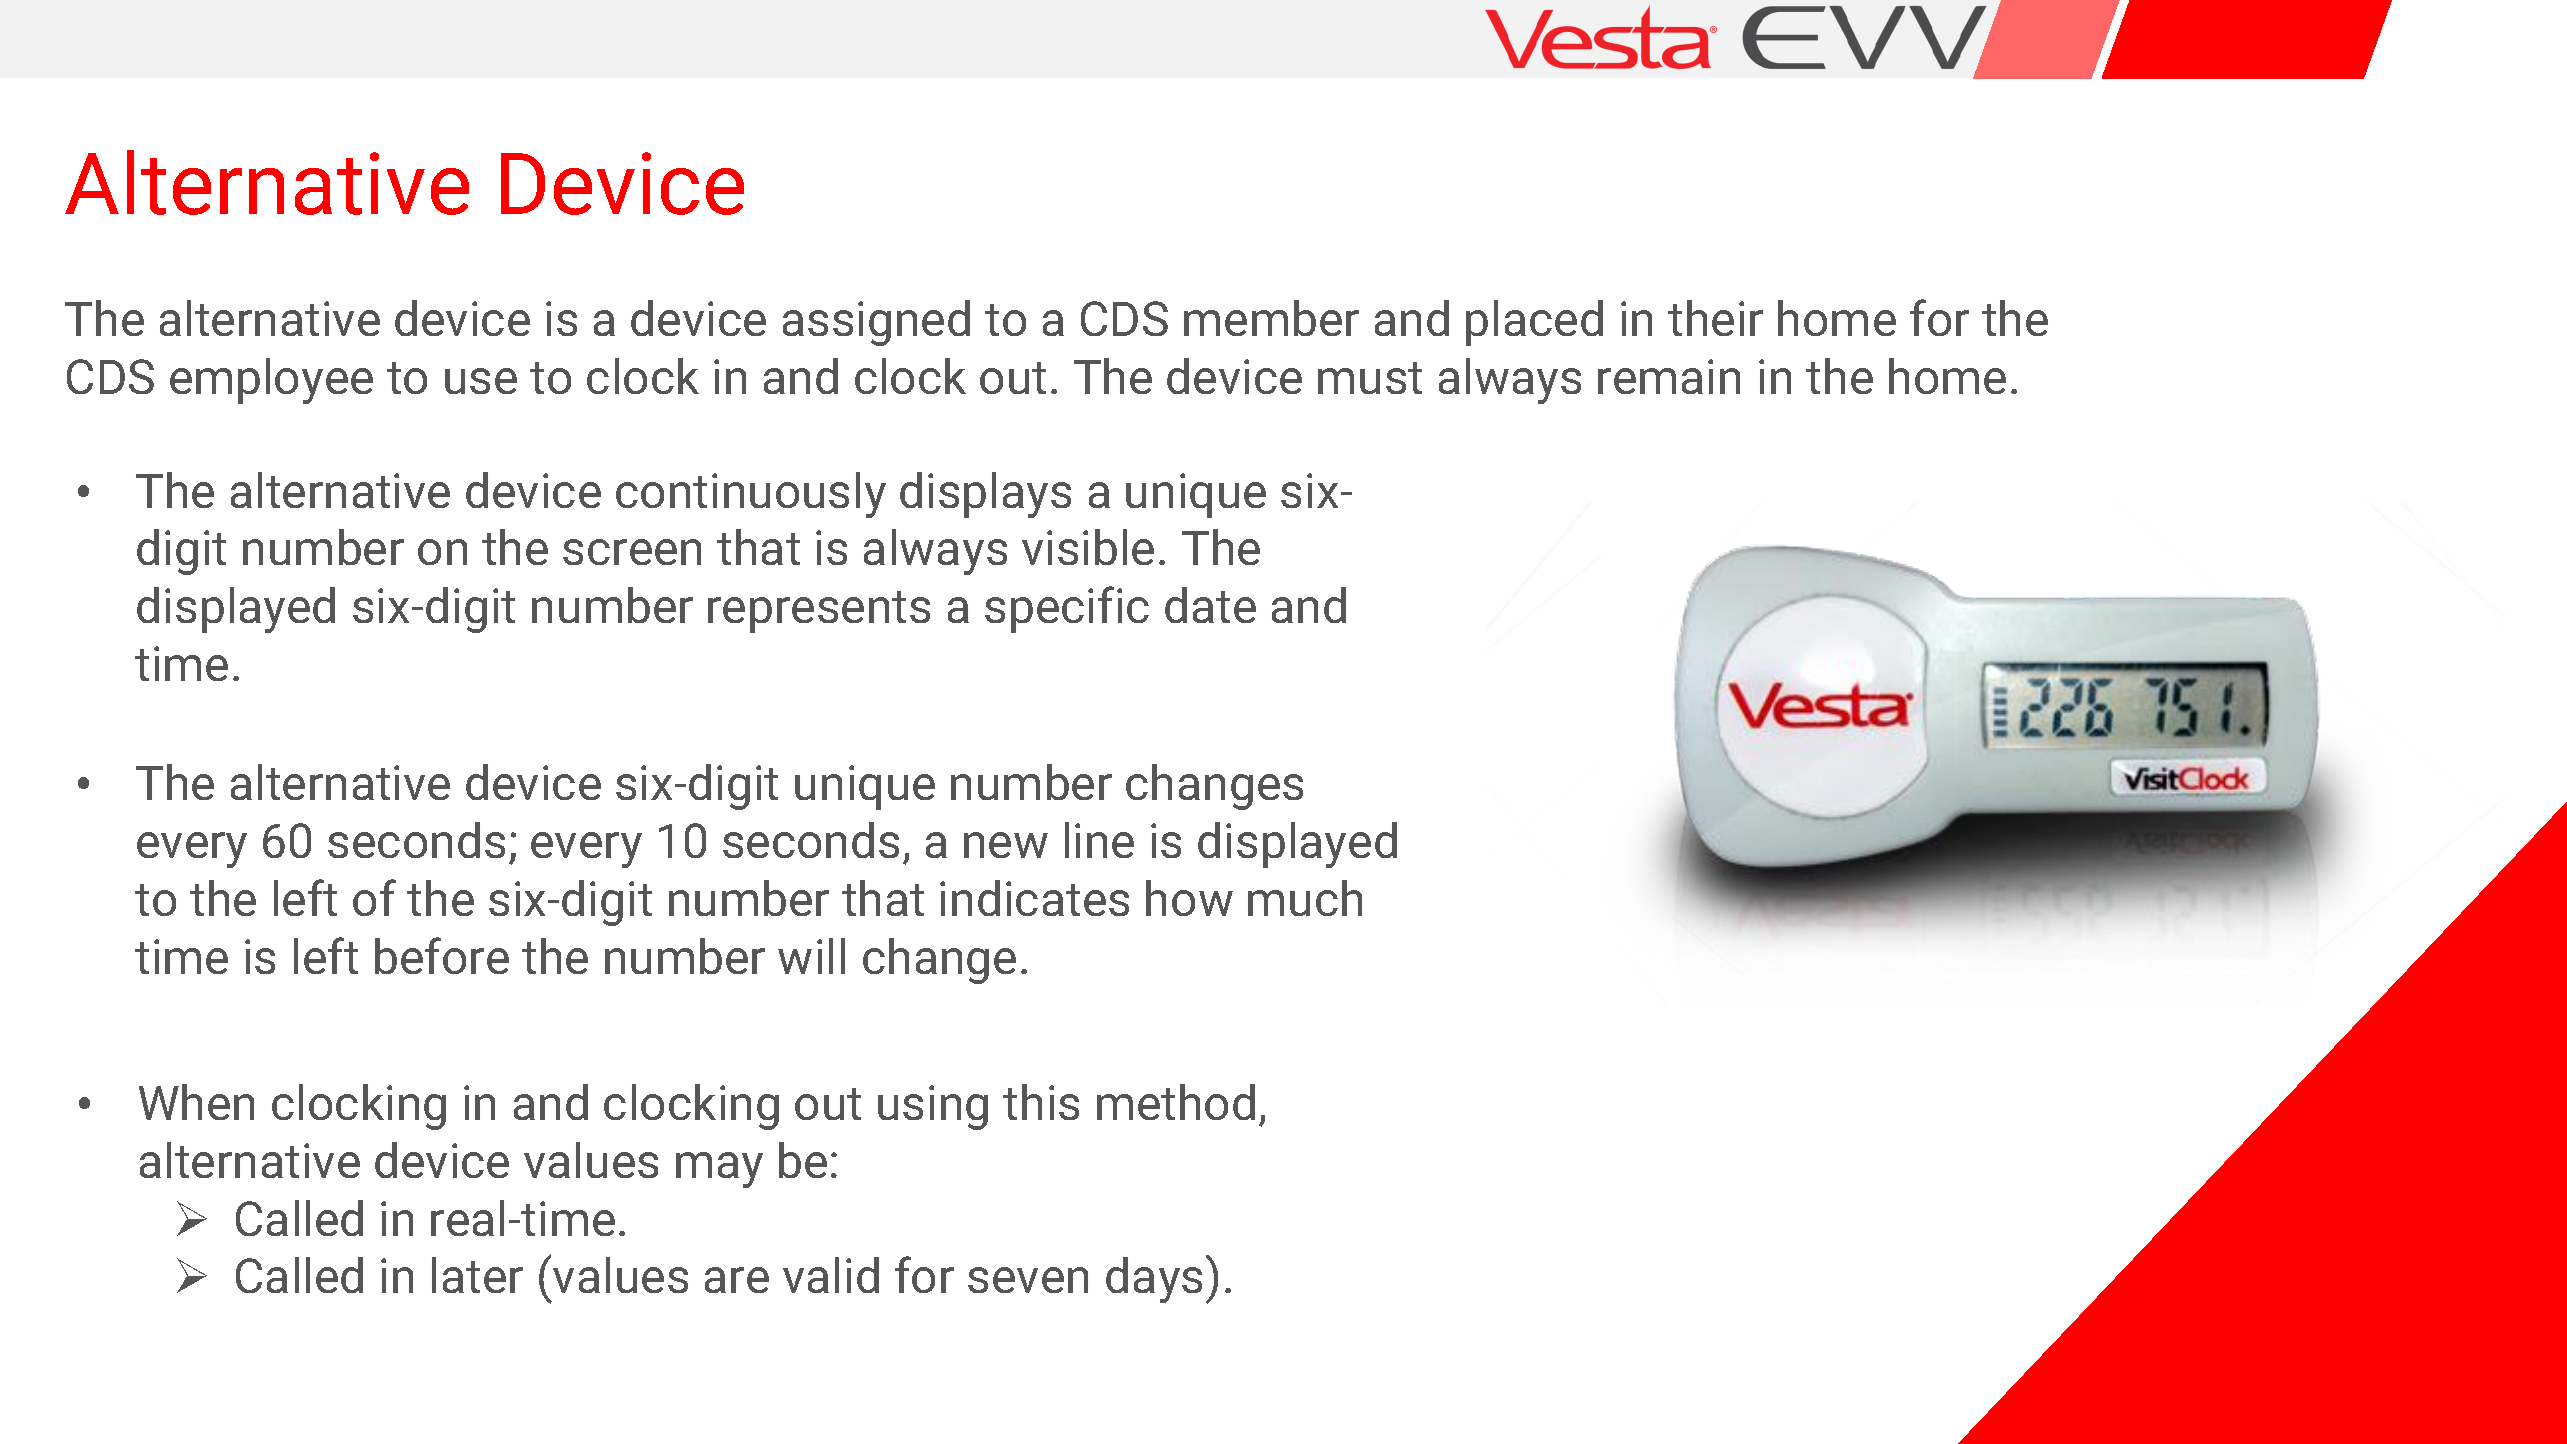 The height and width of the screenshot is (1444, 2567). I want to click on When, so click(196, 1102).
